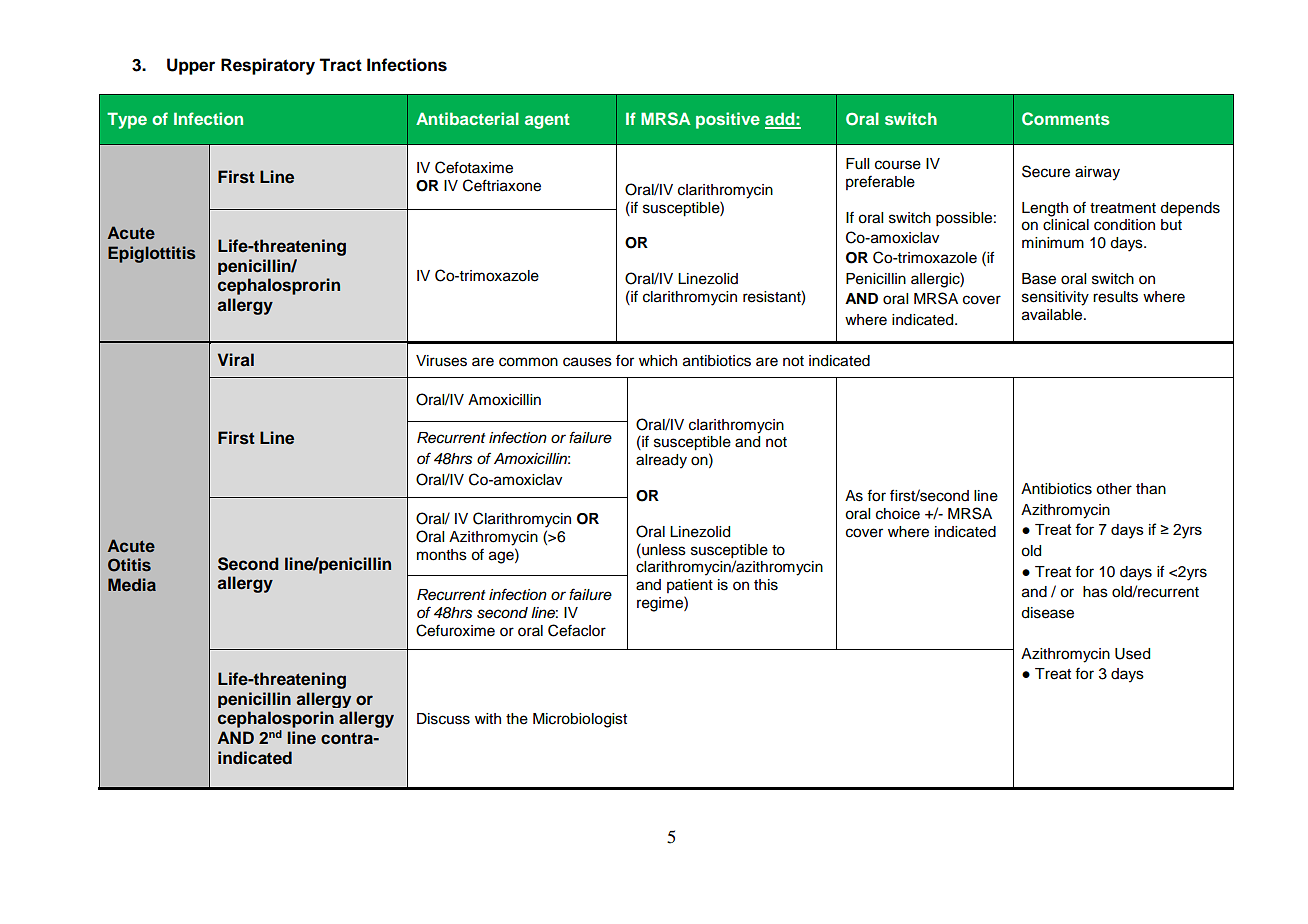  What do you see at coordinates (658, 361) in the document?
I see `which` at bounding box center [658, 361].
